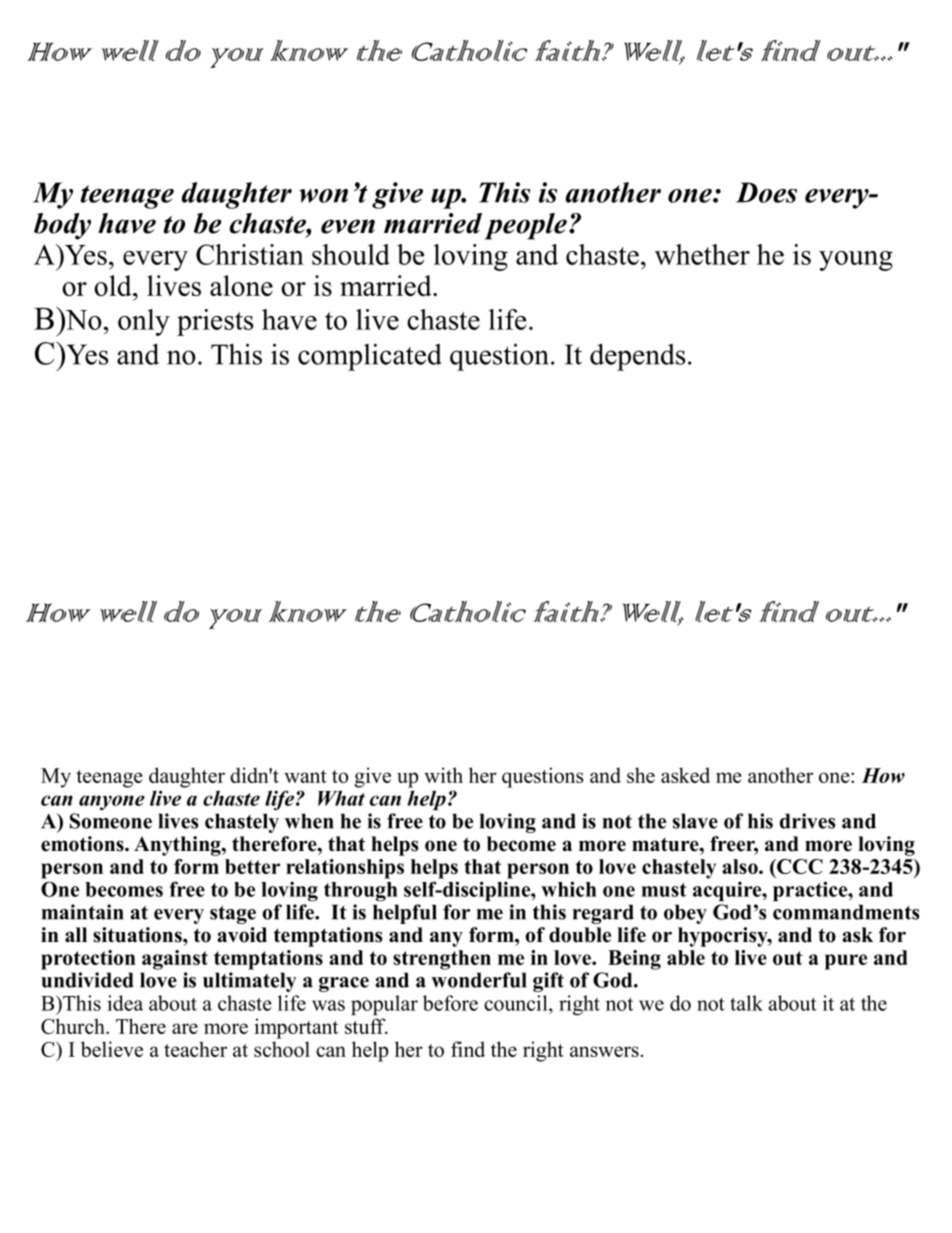  What do you see at coordinates (526, 226) in the image?
I see `people` at bounding box center [526, 226].
